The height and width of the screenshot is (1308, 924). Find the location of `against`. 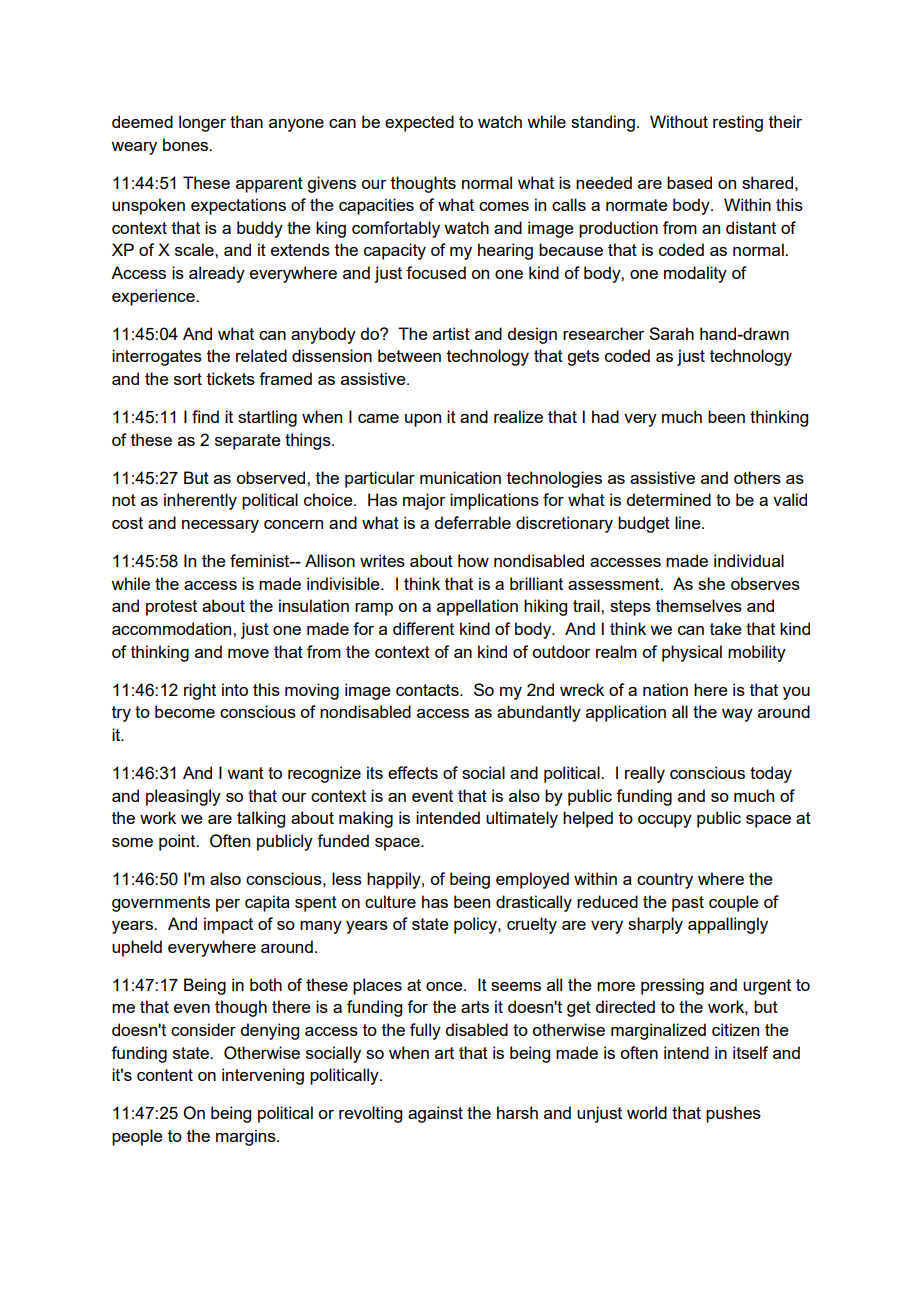

against is located at coordinates (435, 1114).
